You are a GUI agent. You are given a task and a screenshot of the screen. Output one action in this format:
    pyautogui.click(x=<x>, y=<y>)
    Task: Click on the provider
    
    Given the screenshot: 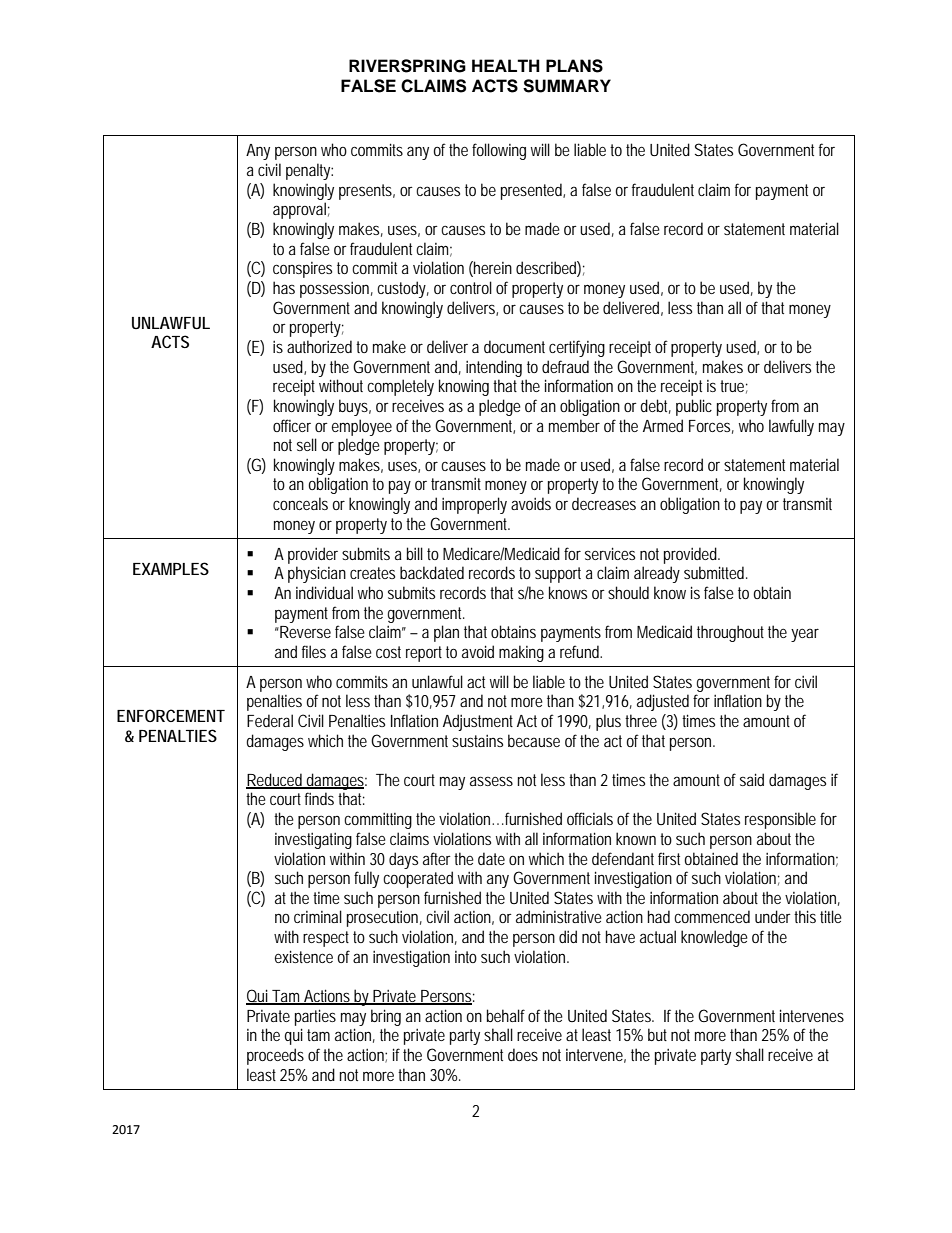 What is the action you would take?
    pyautogui.click(x=313, y=555)
